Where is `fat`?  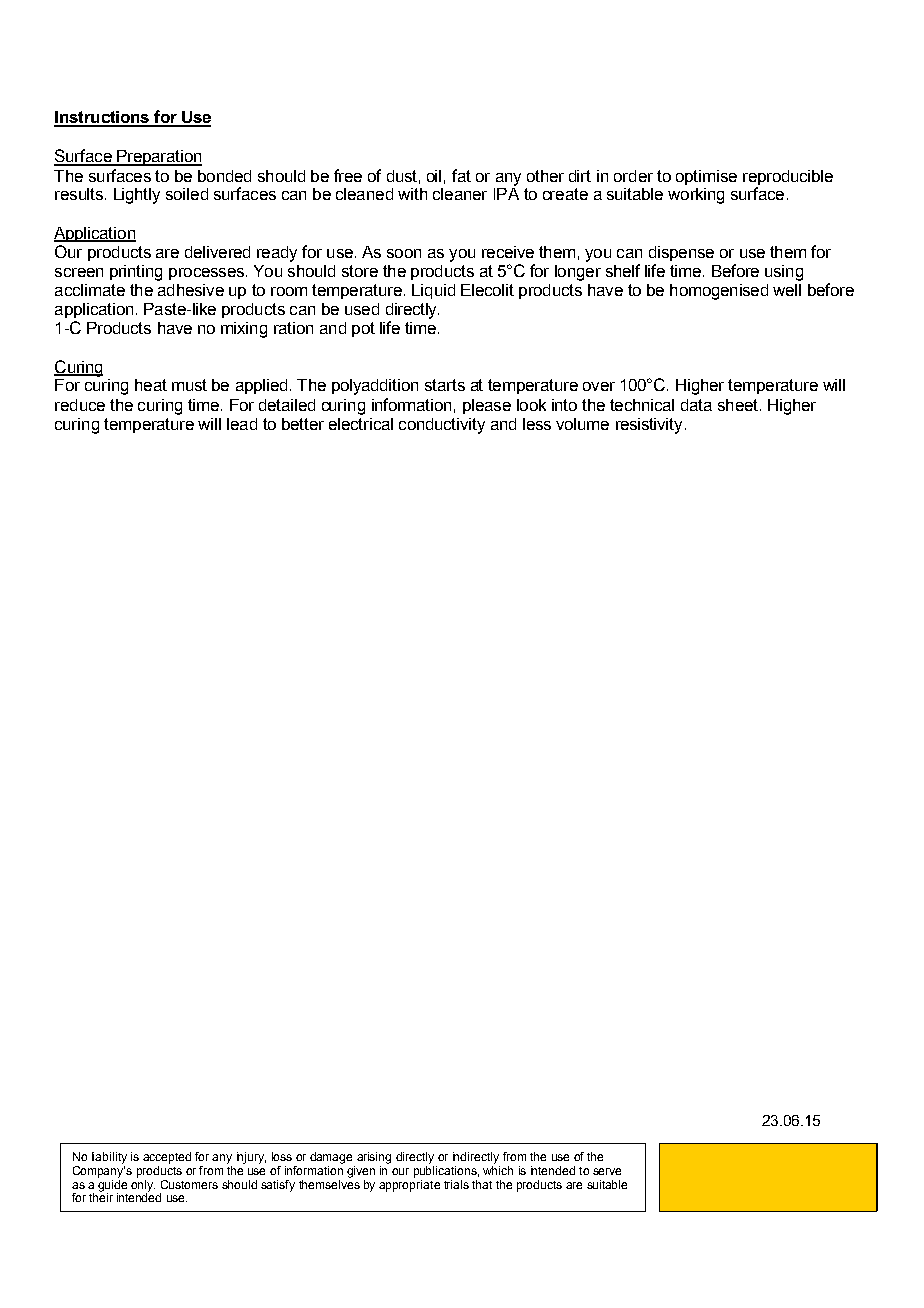
fat is located at coordinates (461, 175).
